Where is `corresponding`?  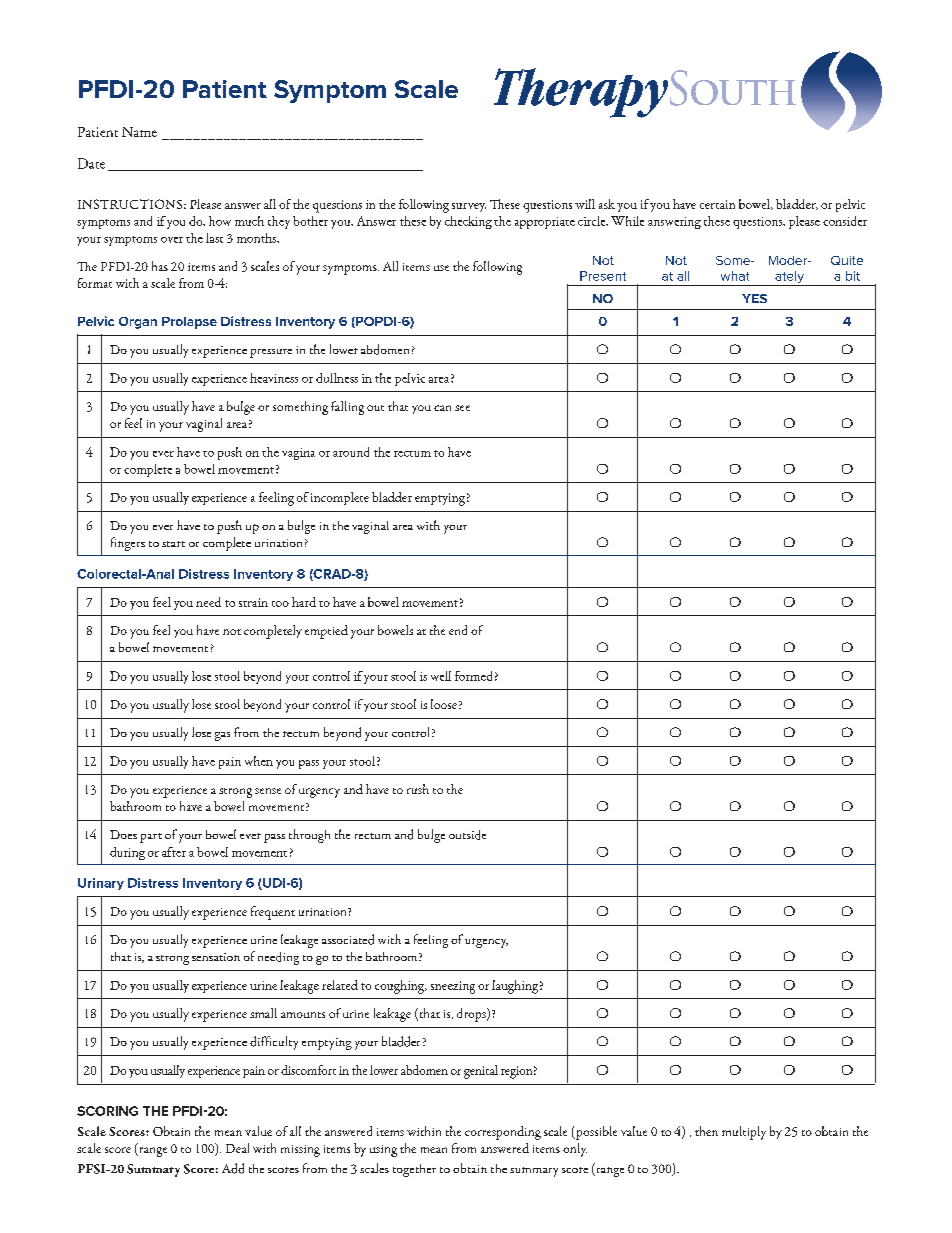
corresponding is located at coordinates (503, 1133).
